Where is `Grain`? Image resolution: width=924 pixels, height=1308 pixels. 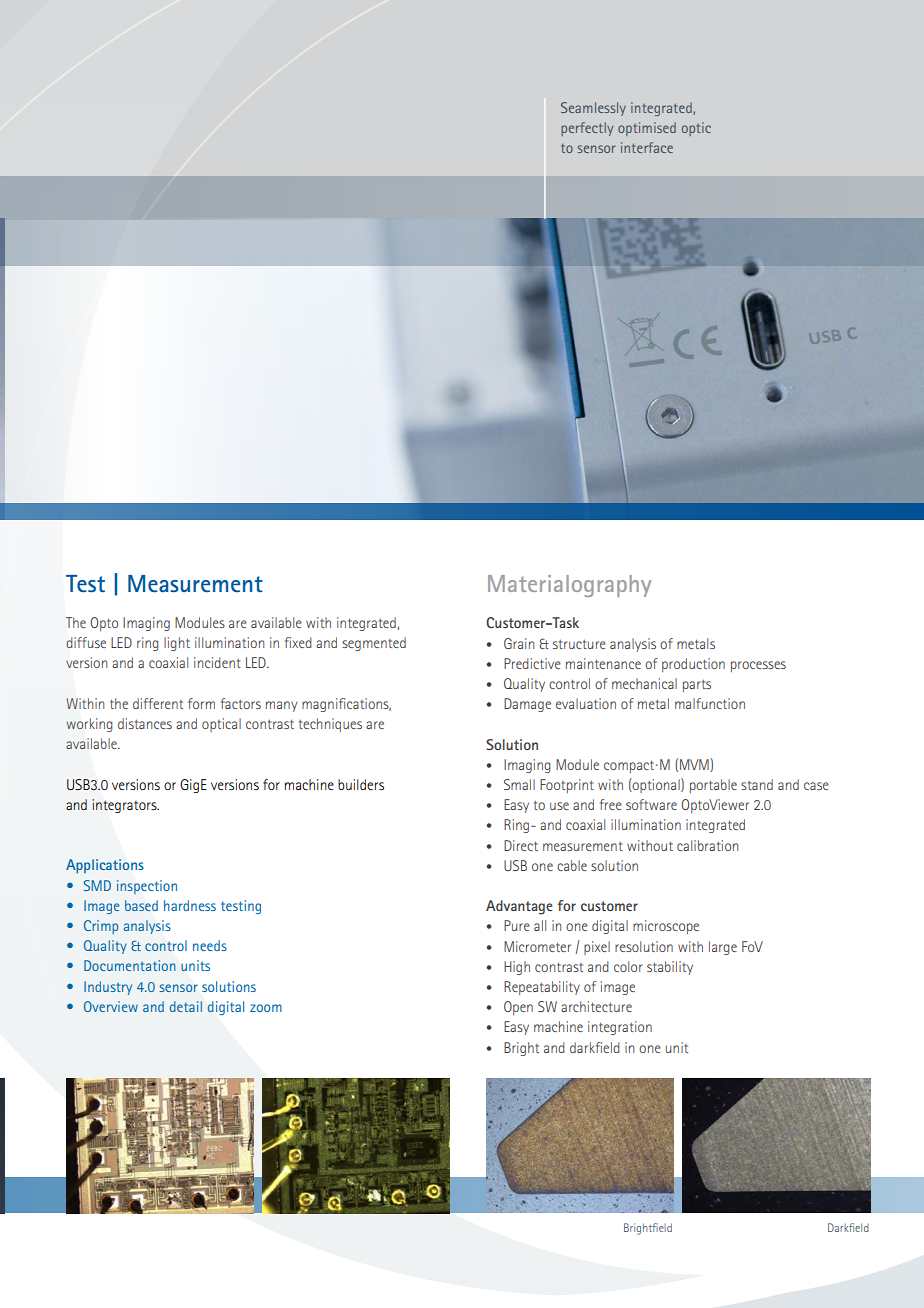 Grain is located at coordinates (519, 643).
